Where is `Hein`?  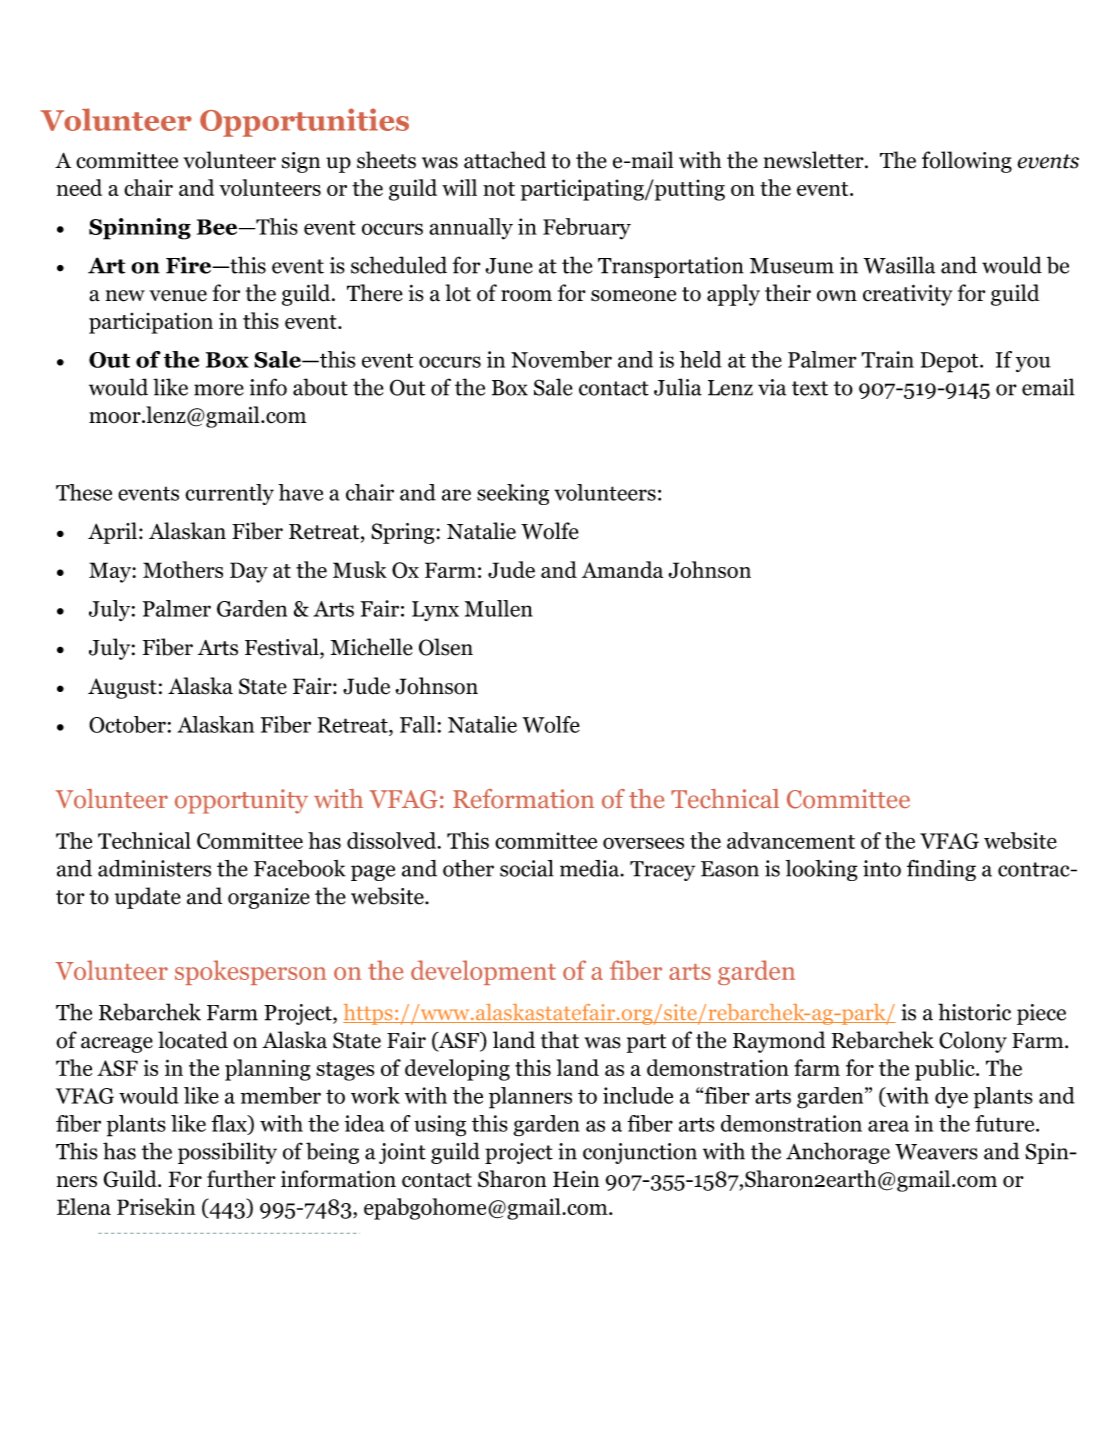 Hein is located at coordinates (576, 1178).
